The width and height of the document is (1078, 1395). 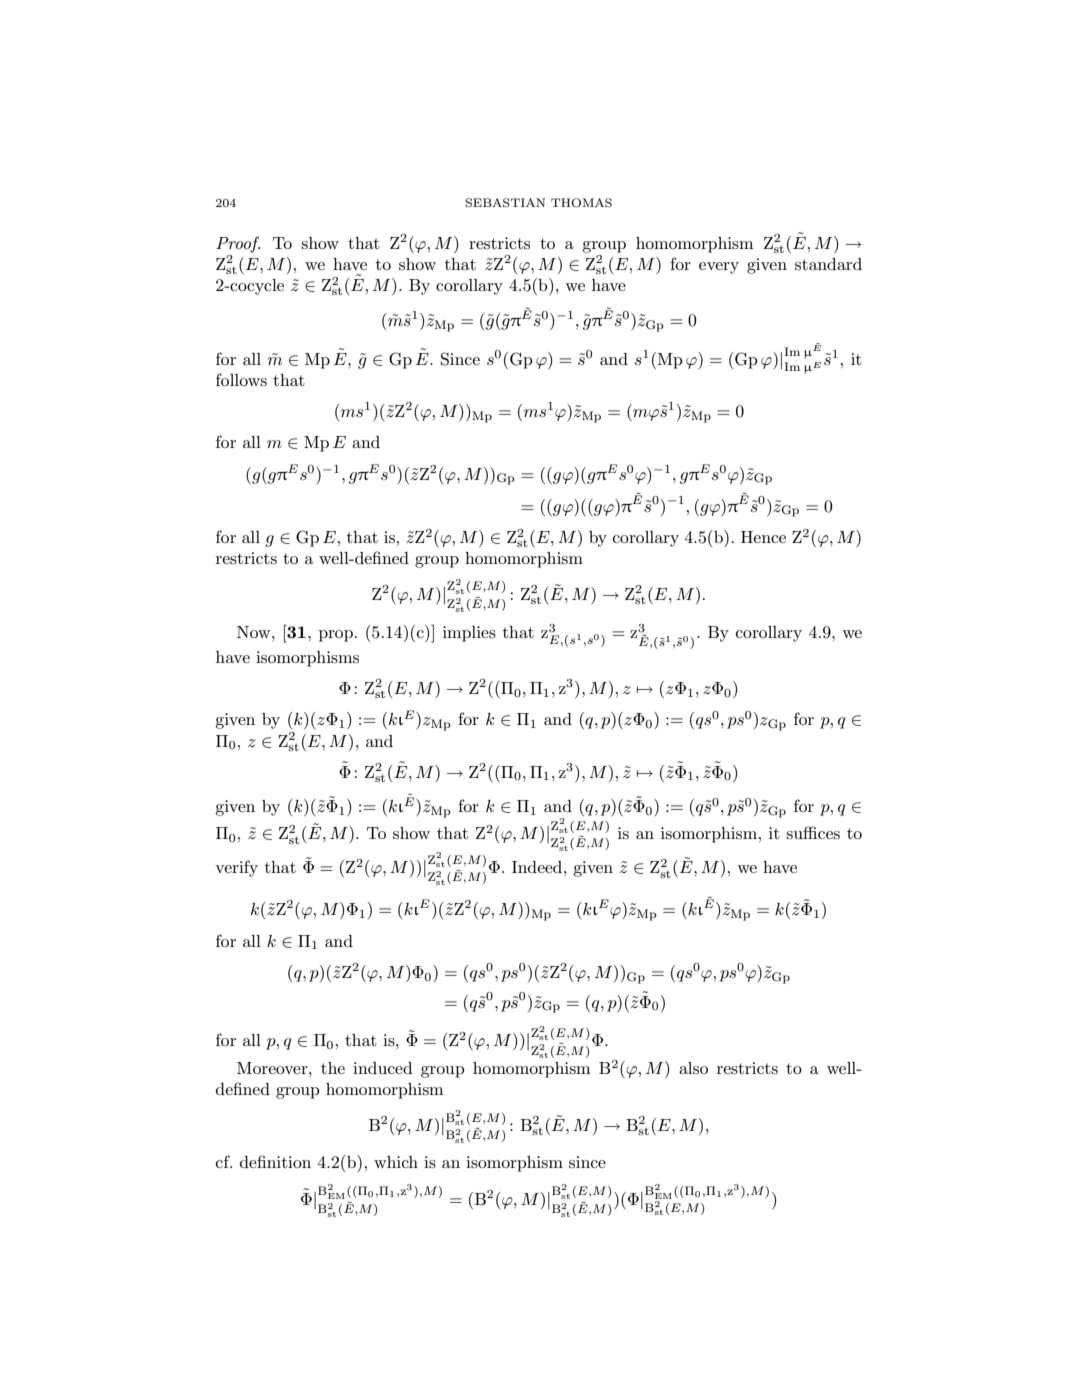 What do you see at coordinates (333, 1068) in the document?
I see `the` at bounding box center [333, 1068].
